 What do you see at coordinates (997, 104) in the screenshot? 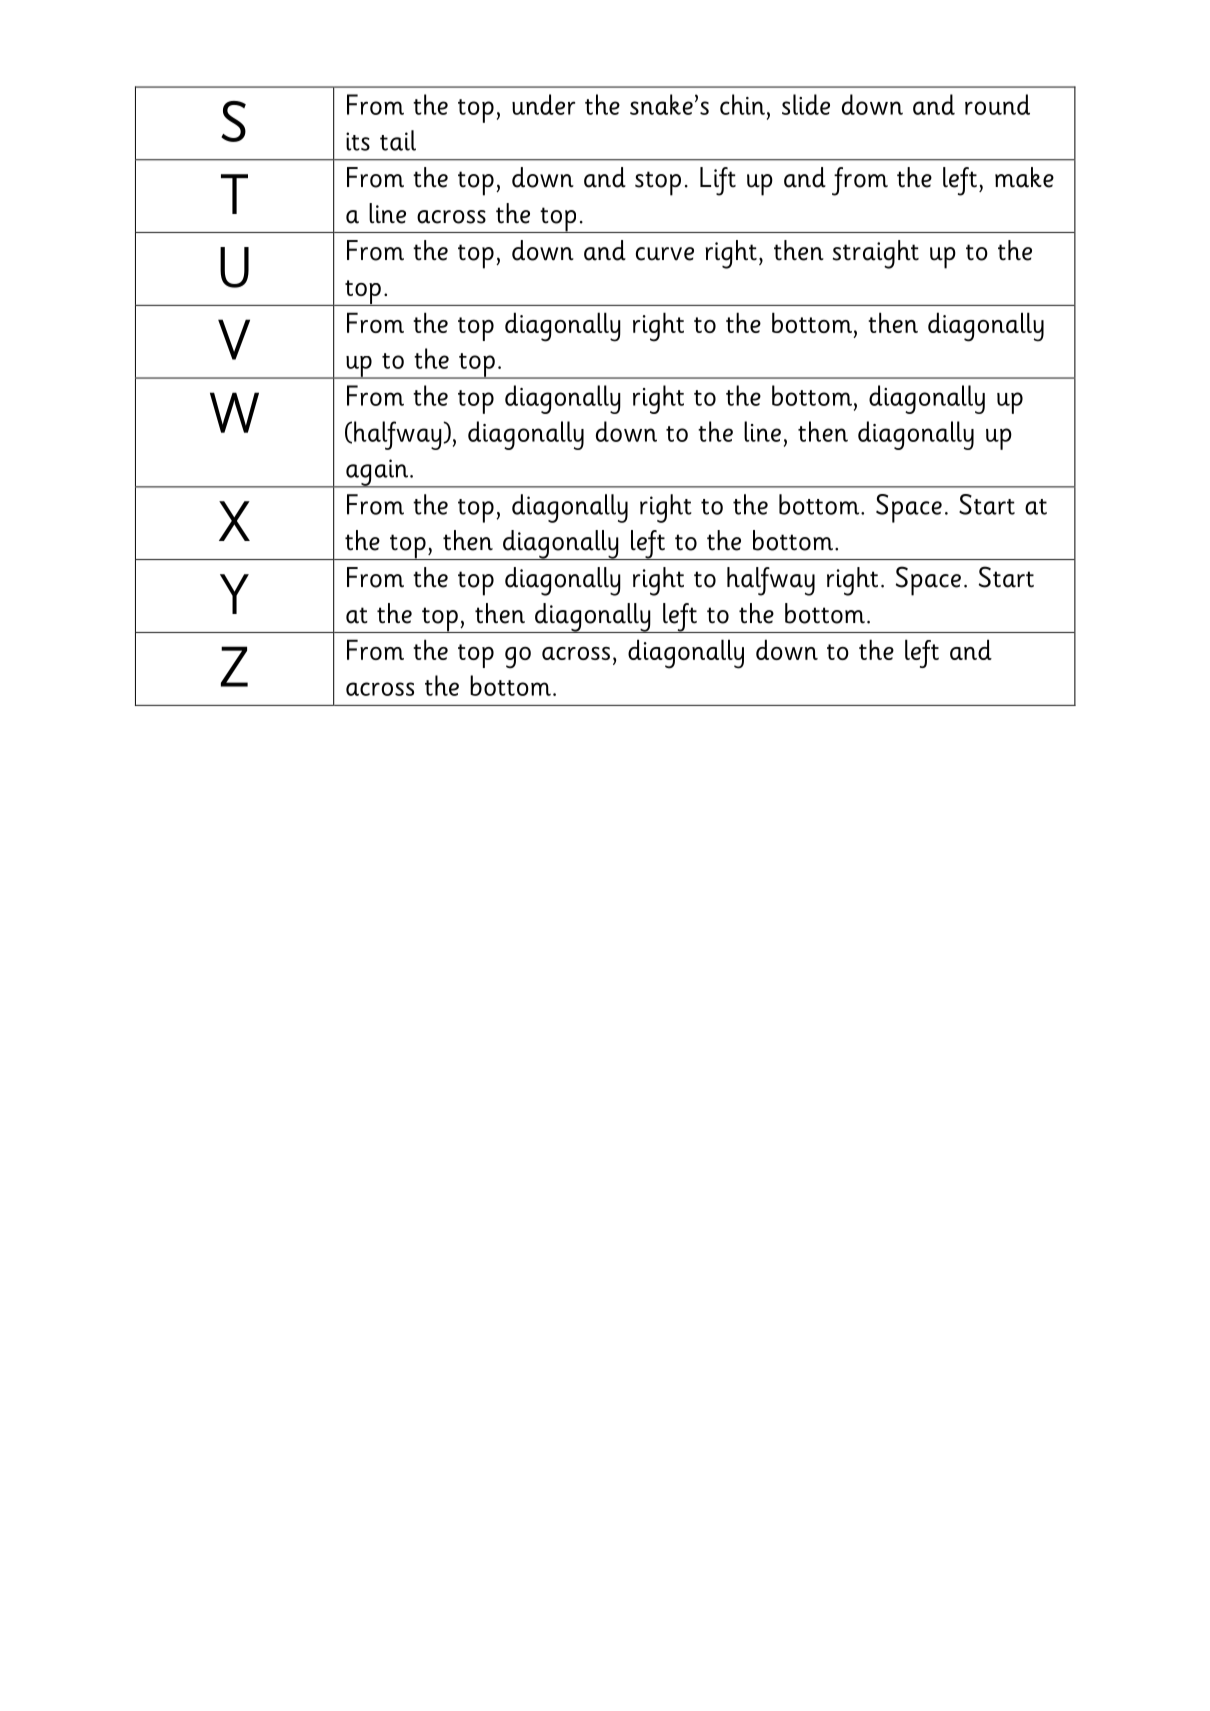
I see `round` at bounding box center [997, 104].
